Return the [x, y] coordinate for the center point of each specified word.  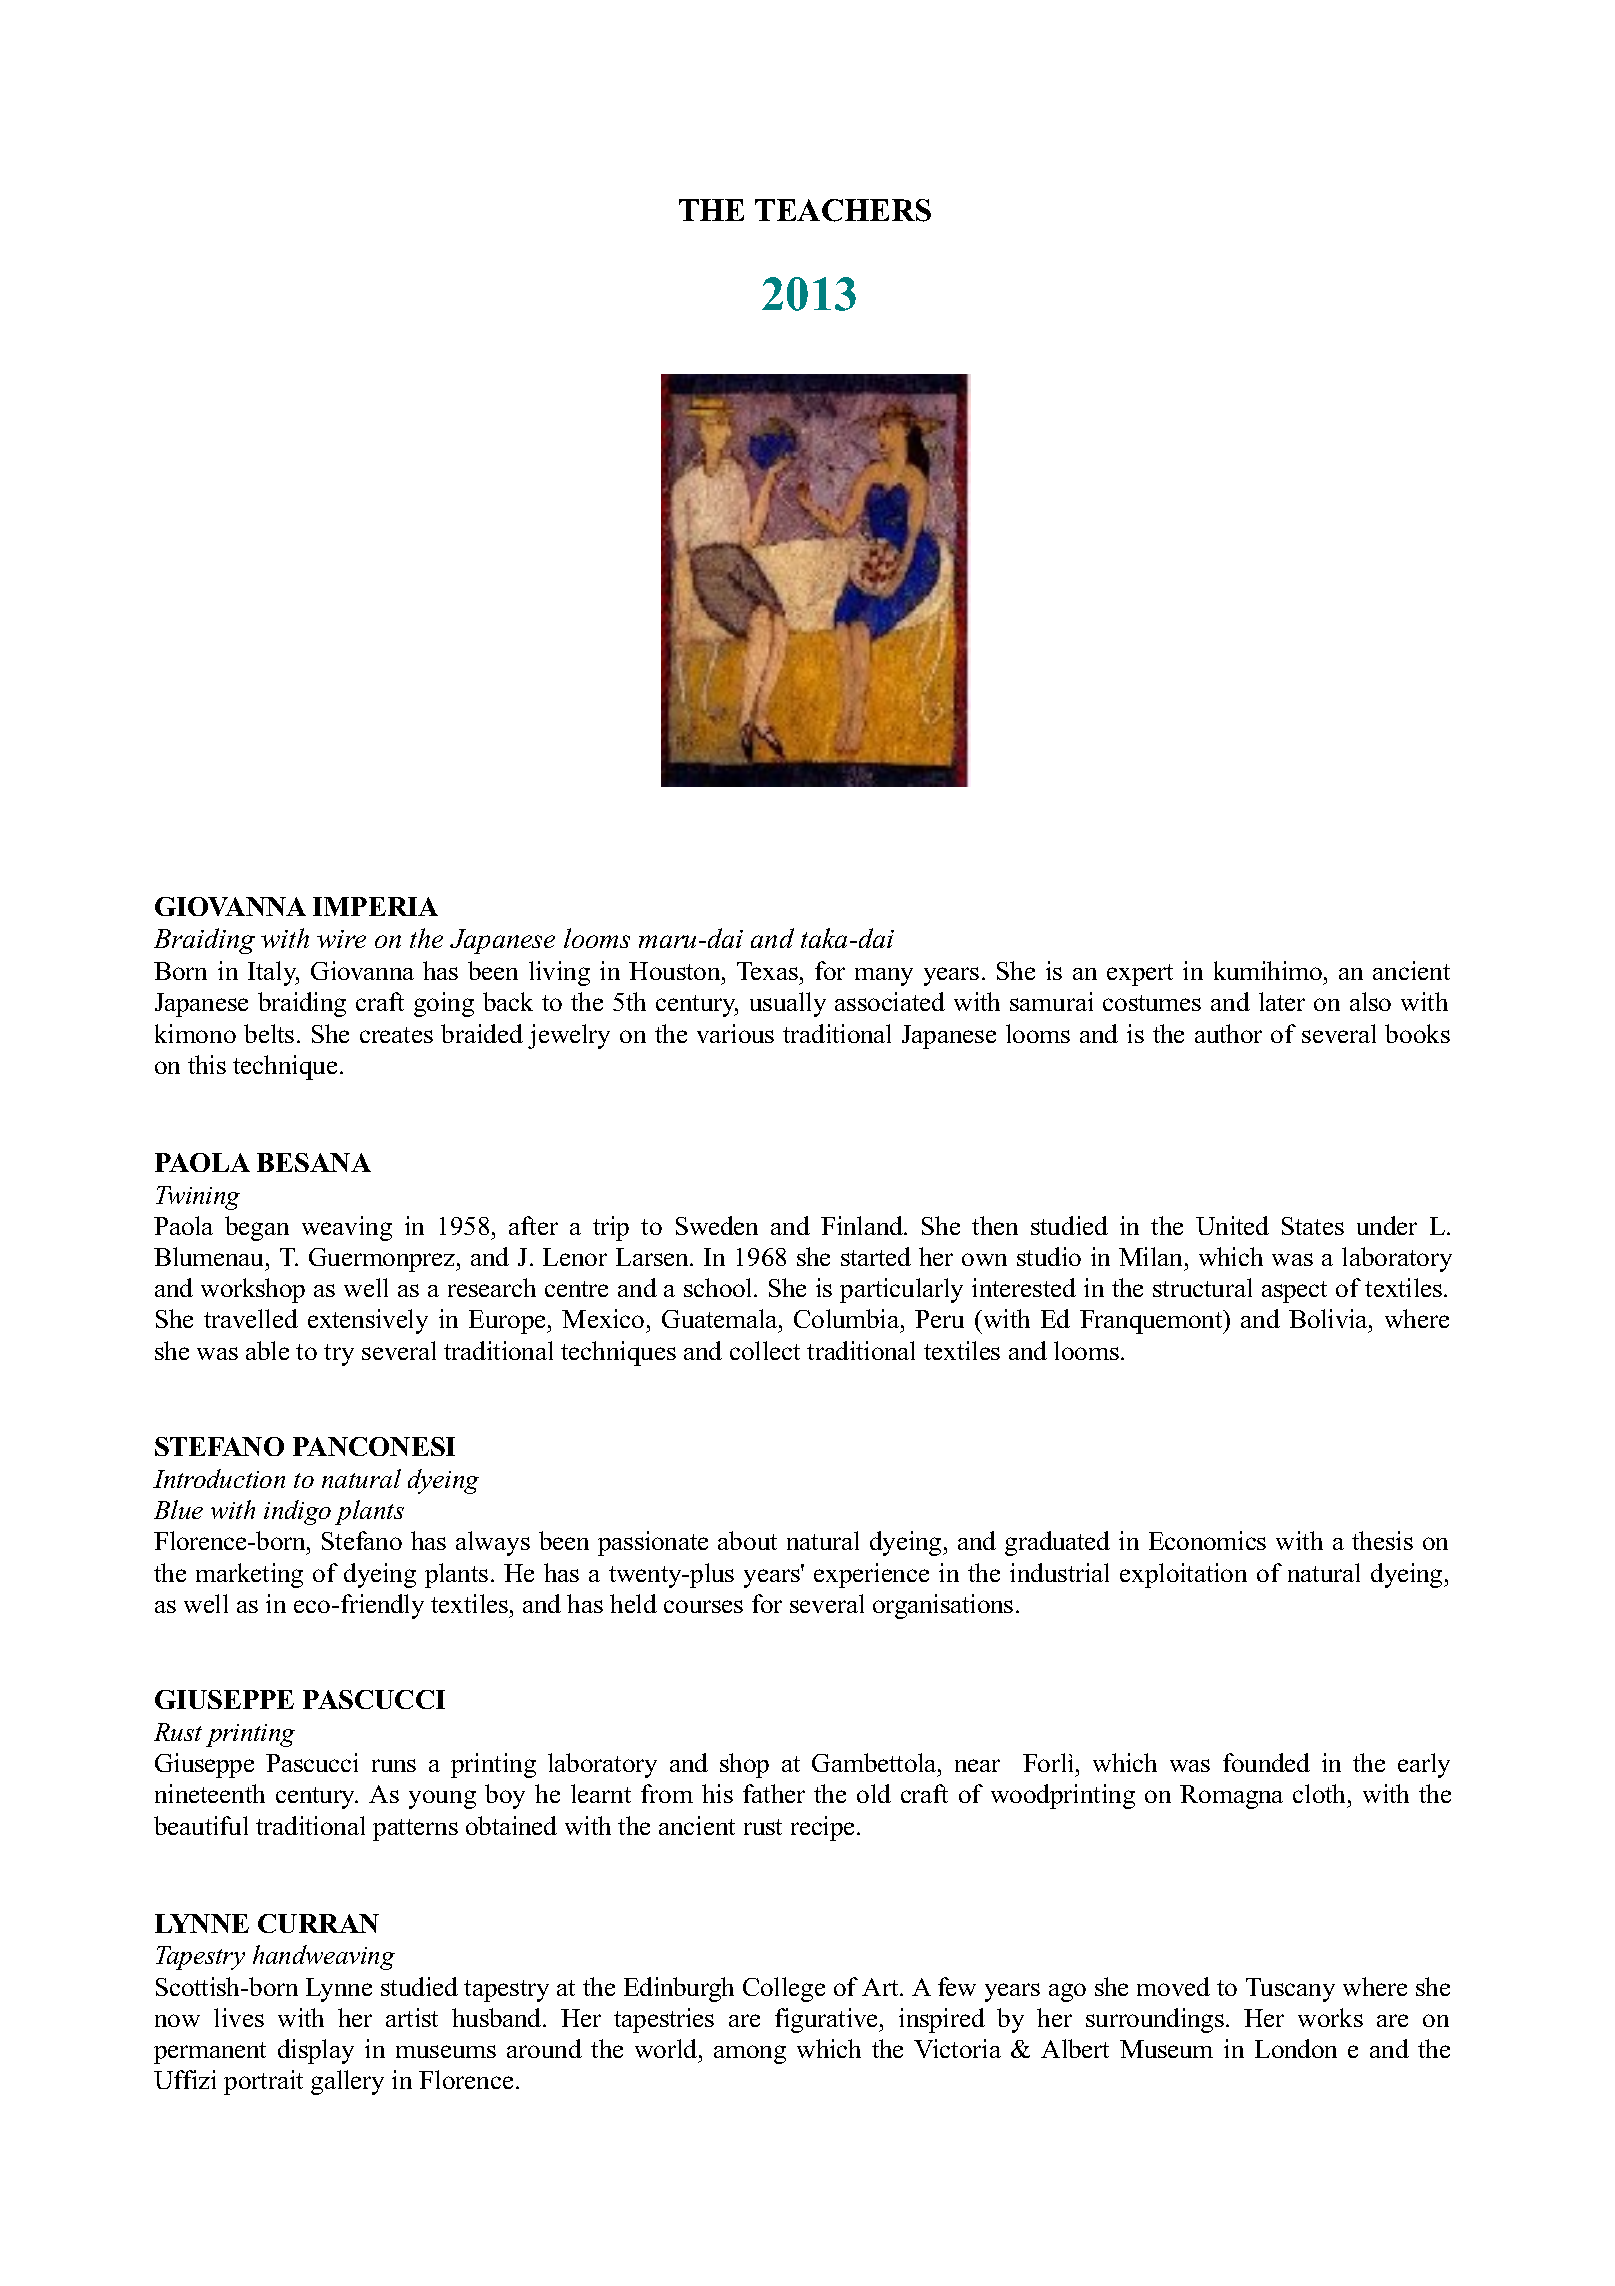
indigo [297, 1512]
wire [341, 939]
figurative [828, 2020]
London [1296, 2048]
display [316, 2051]
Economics [1207, 1540]
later [1282, 1001]
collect [765, 1350]
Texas [767, 971]
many [884, 977]
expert [1140, 975]
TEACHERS [843, 210]
